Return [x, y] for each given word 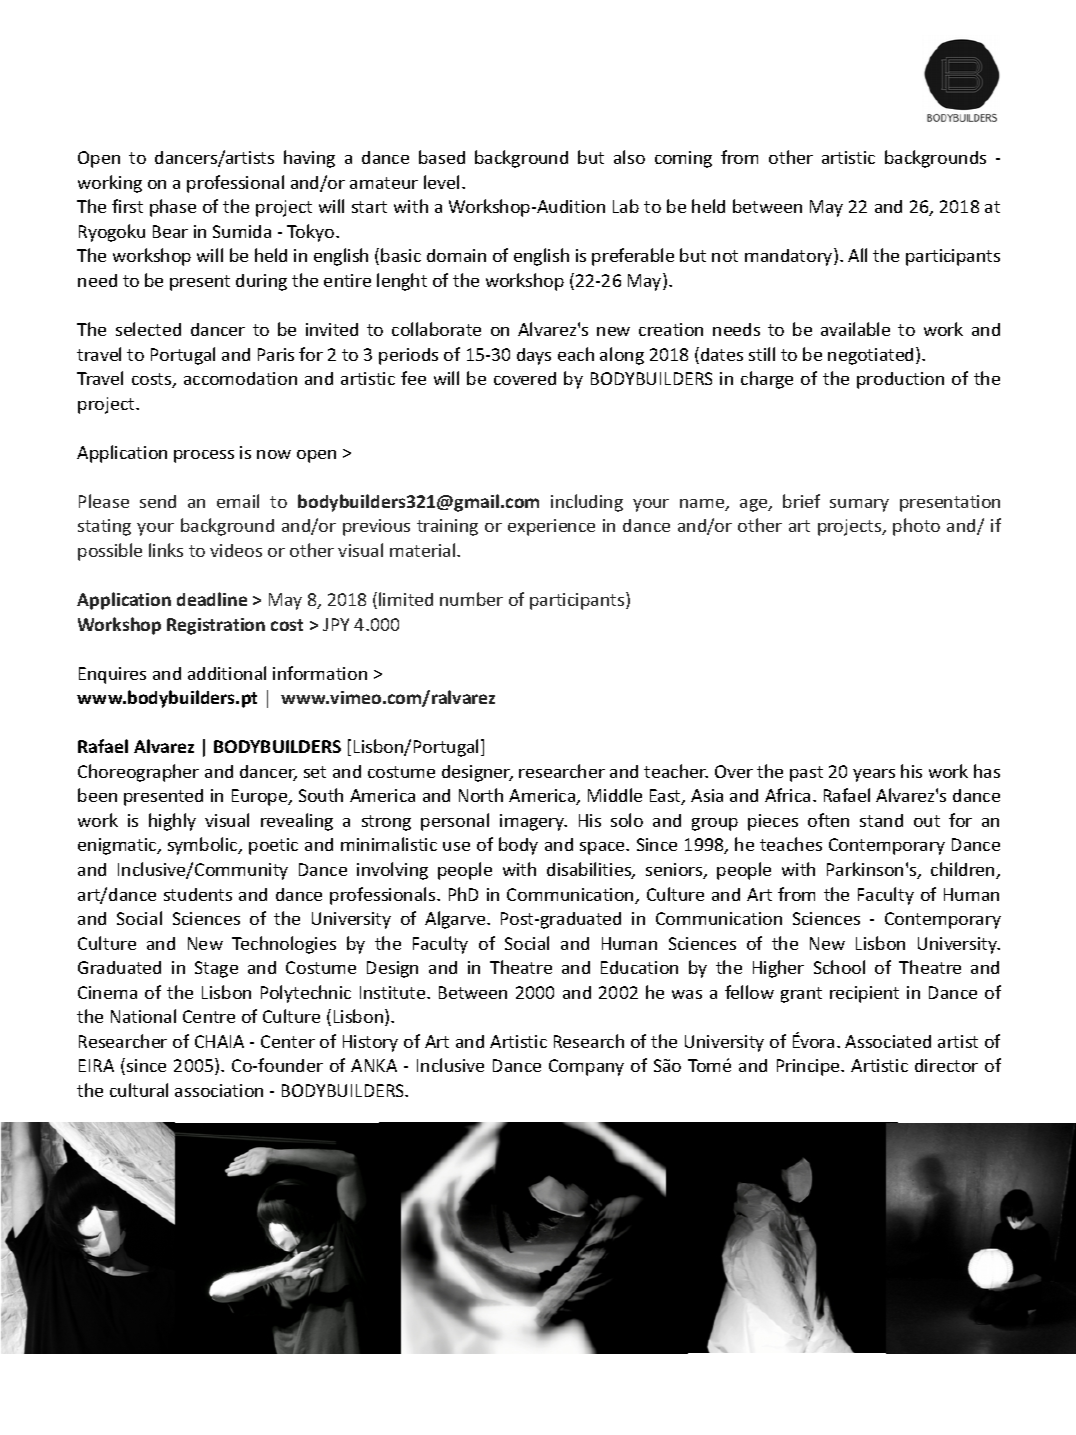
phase [173, 208]
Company [586, 1067]
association [219, 1090]
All [857, 255]
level [441, 182]
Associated [888, 1041]
